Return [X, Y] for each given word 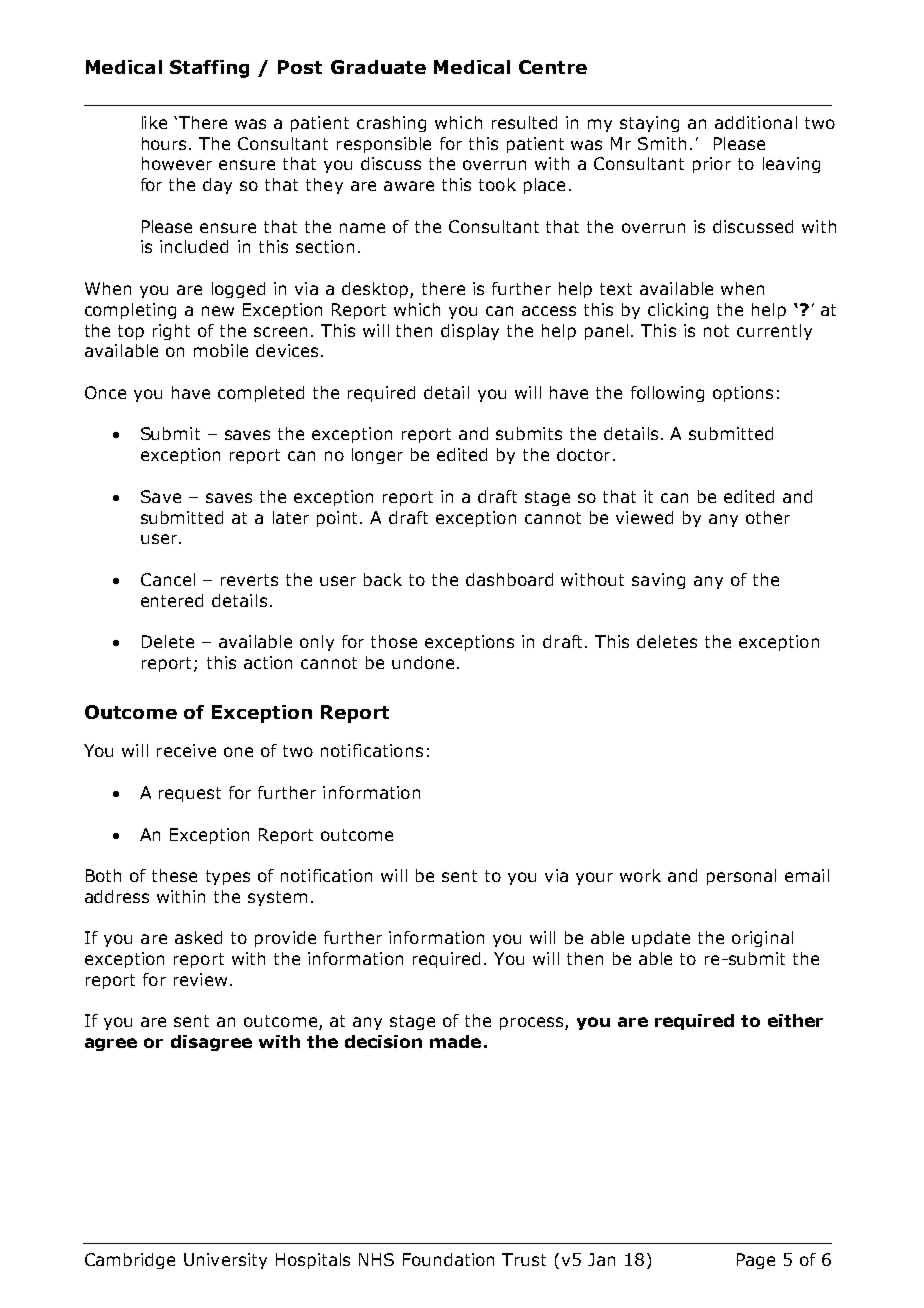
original [762, 939]
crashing [391, 124]
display [470, 332]
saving [658, 581]
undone [423, 662]
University [225, 1261]
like [154, 122]
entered [172, 600]
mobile [221, 350]
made [455, 1041]
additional [756, 122]
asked [198, 937]
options [743, 394]
